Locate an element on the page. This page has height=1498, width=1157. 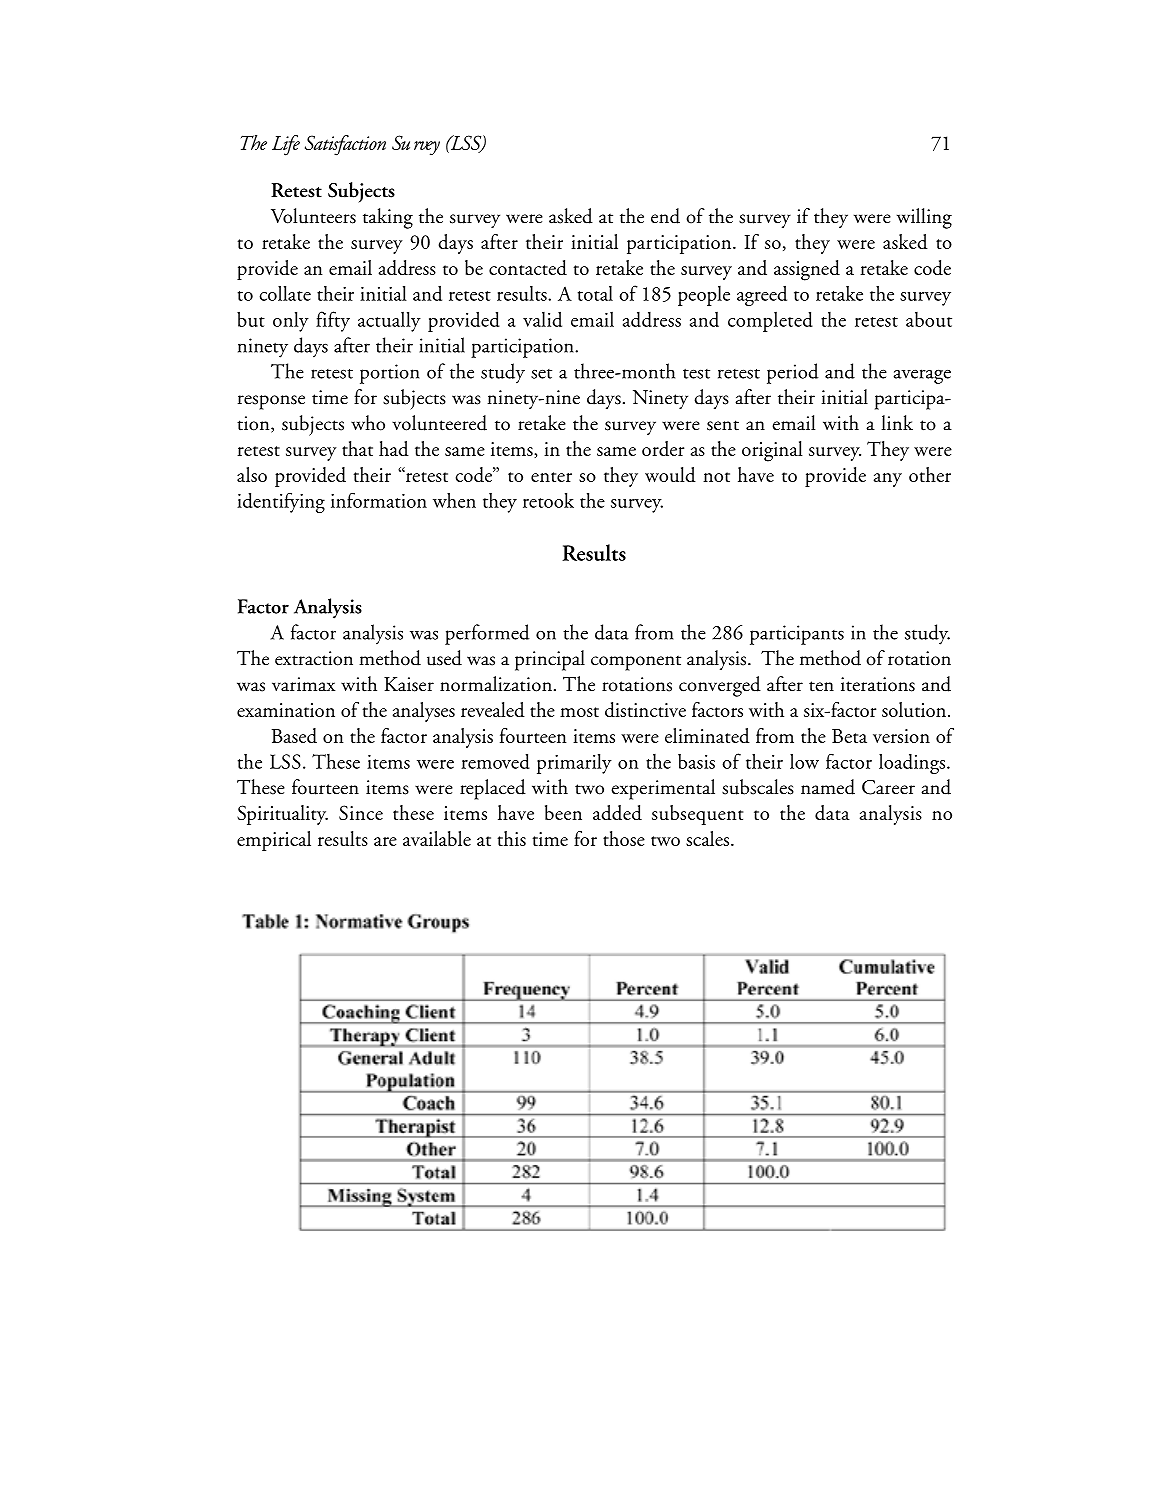
been is located at coordinates (563, 812).
